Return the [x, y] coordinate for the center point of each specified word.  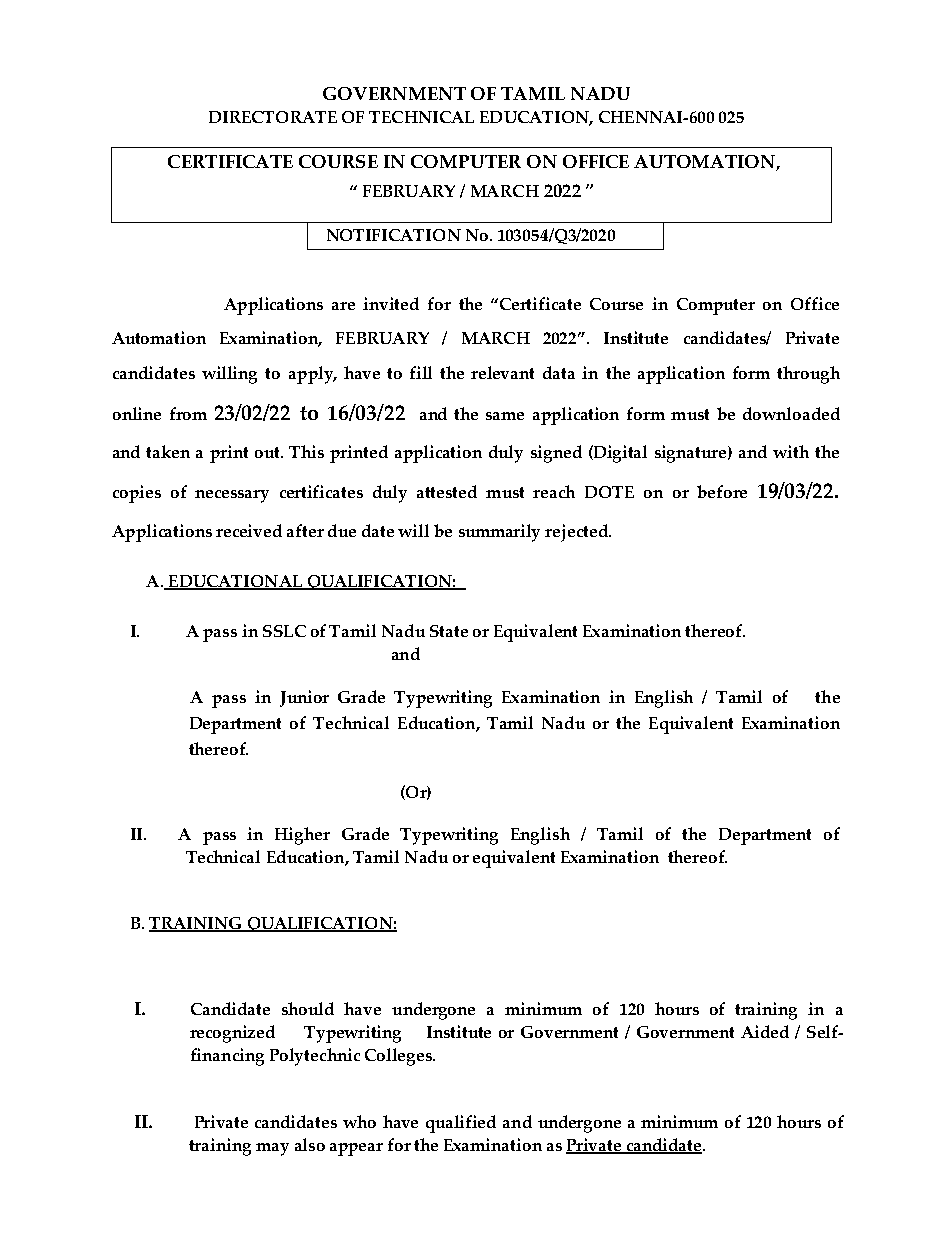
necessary [232, 496]
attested [447, 491]
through [808, 375]
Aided [765, 1031]
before [722, 491]
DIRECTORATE [273, 117]
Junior [304, 698]
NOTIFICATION [394, 235]
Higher [302, 836]
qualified [461, 1124]
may [272, 1149]
